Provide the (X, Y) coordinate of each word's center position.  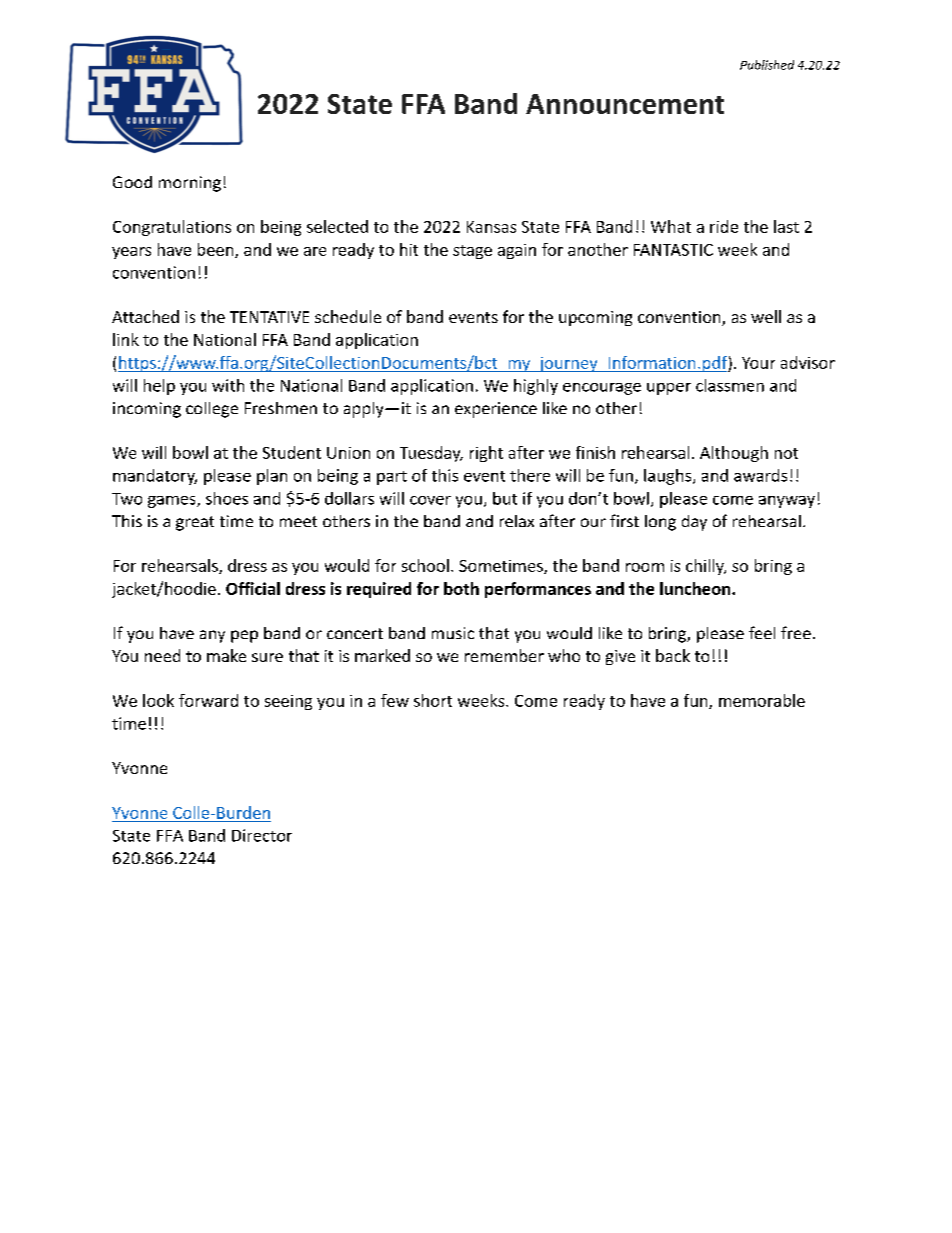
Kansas (491, 227)
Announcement (625, 104)
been (217, 250)
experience (496, 410)
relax (517, 521)
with (228, 385)
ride (724, 226)
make (226, 655)
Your (758, 363)
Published (767, 65)
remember (504, 655)
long (660, 523)
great (195, 523)
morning (190, 184)
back (673, 655)
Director (262, 835)
